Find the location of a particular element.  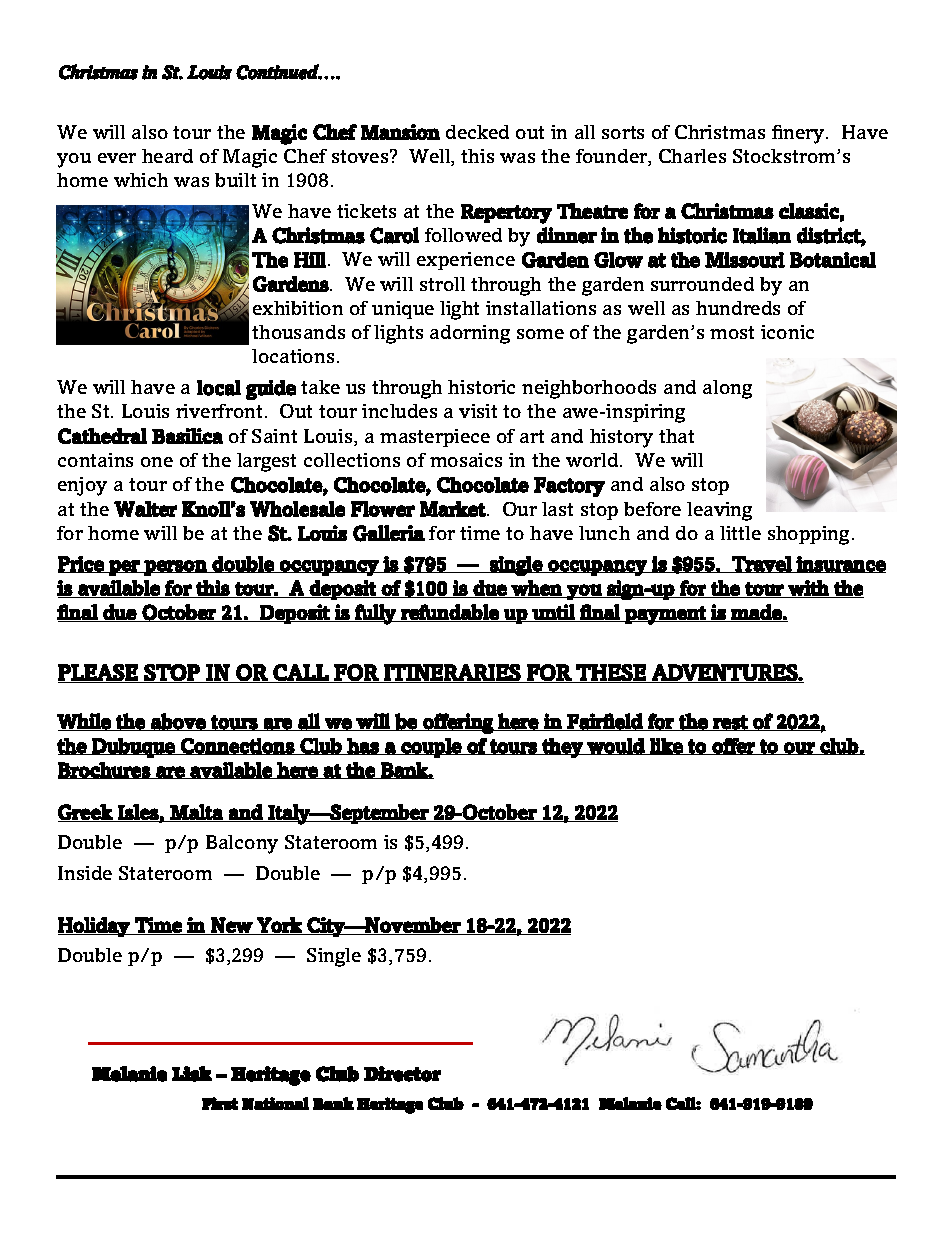

person is located at coordinates (176, 568).
